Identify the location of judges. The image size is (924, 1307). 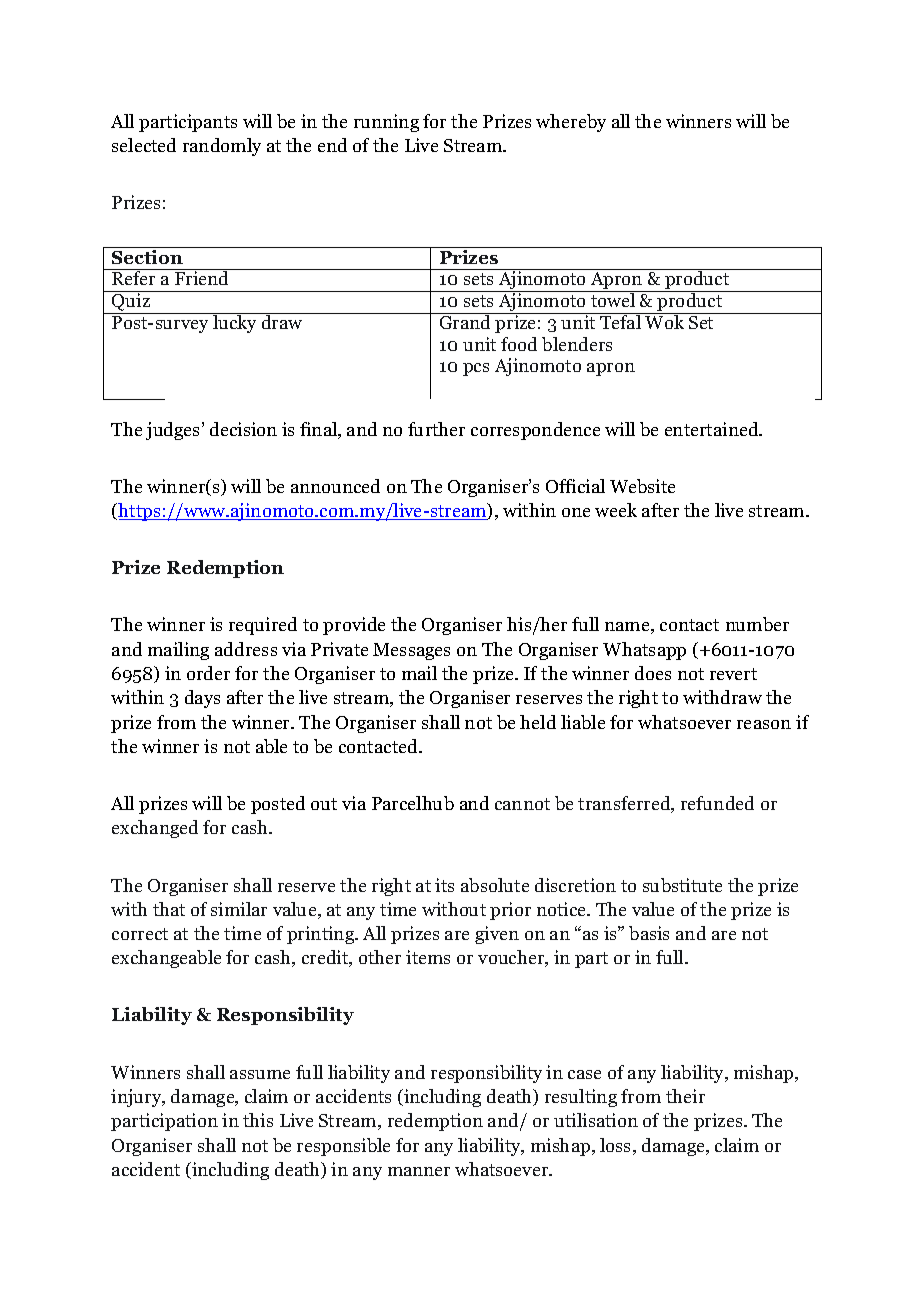
(174, 431).
